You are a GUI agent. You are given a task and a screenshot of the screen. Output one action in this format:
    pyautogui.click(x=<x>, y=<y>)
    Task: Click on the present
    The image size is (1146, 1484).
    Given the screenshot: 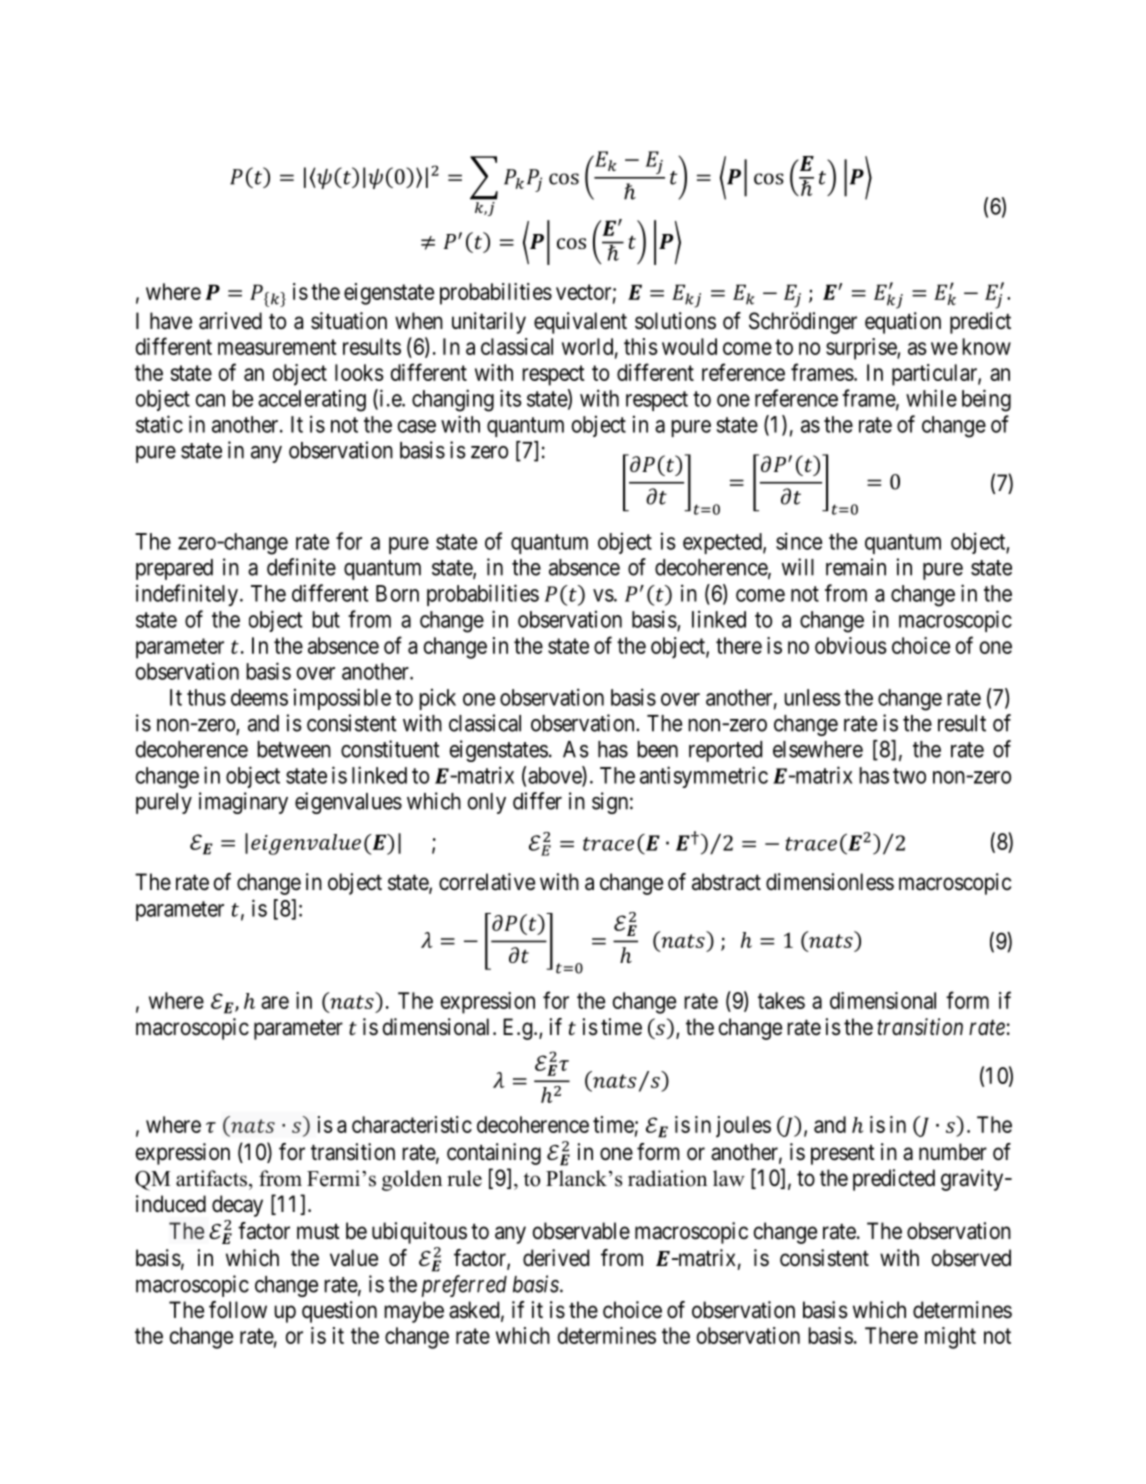 What is the action you would take?
    pyautogui.click(x=843, y=1155)
